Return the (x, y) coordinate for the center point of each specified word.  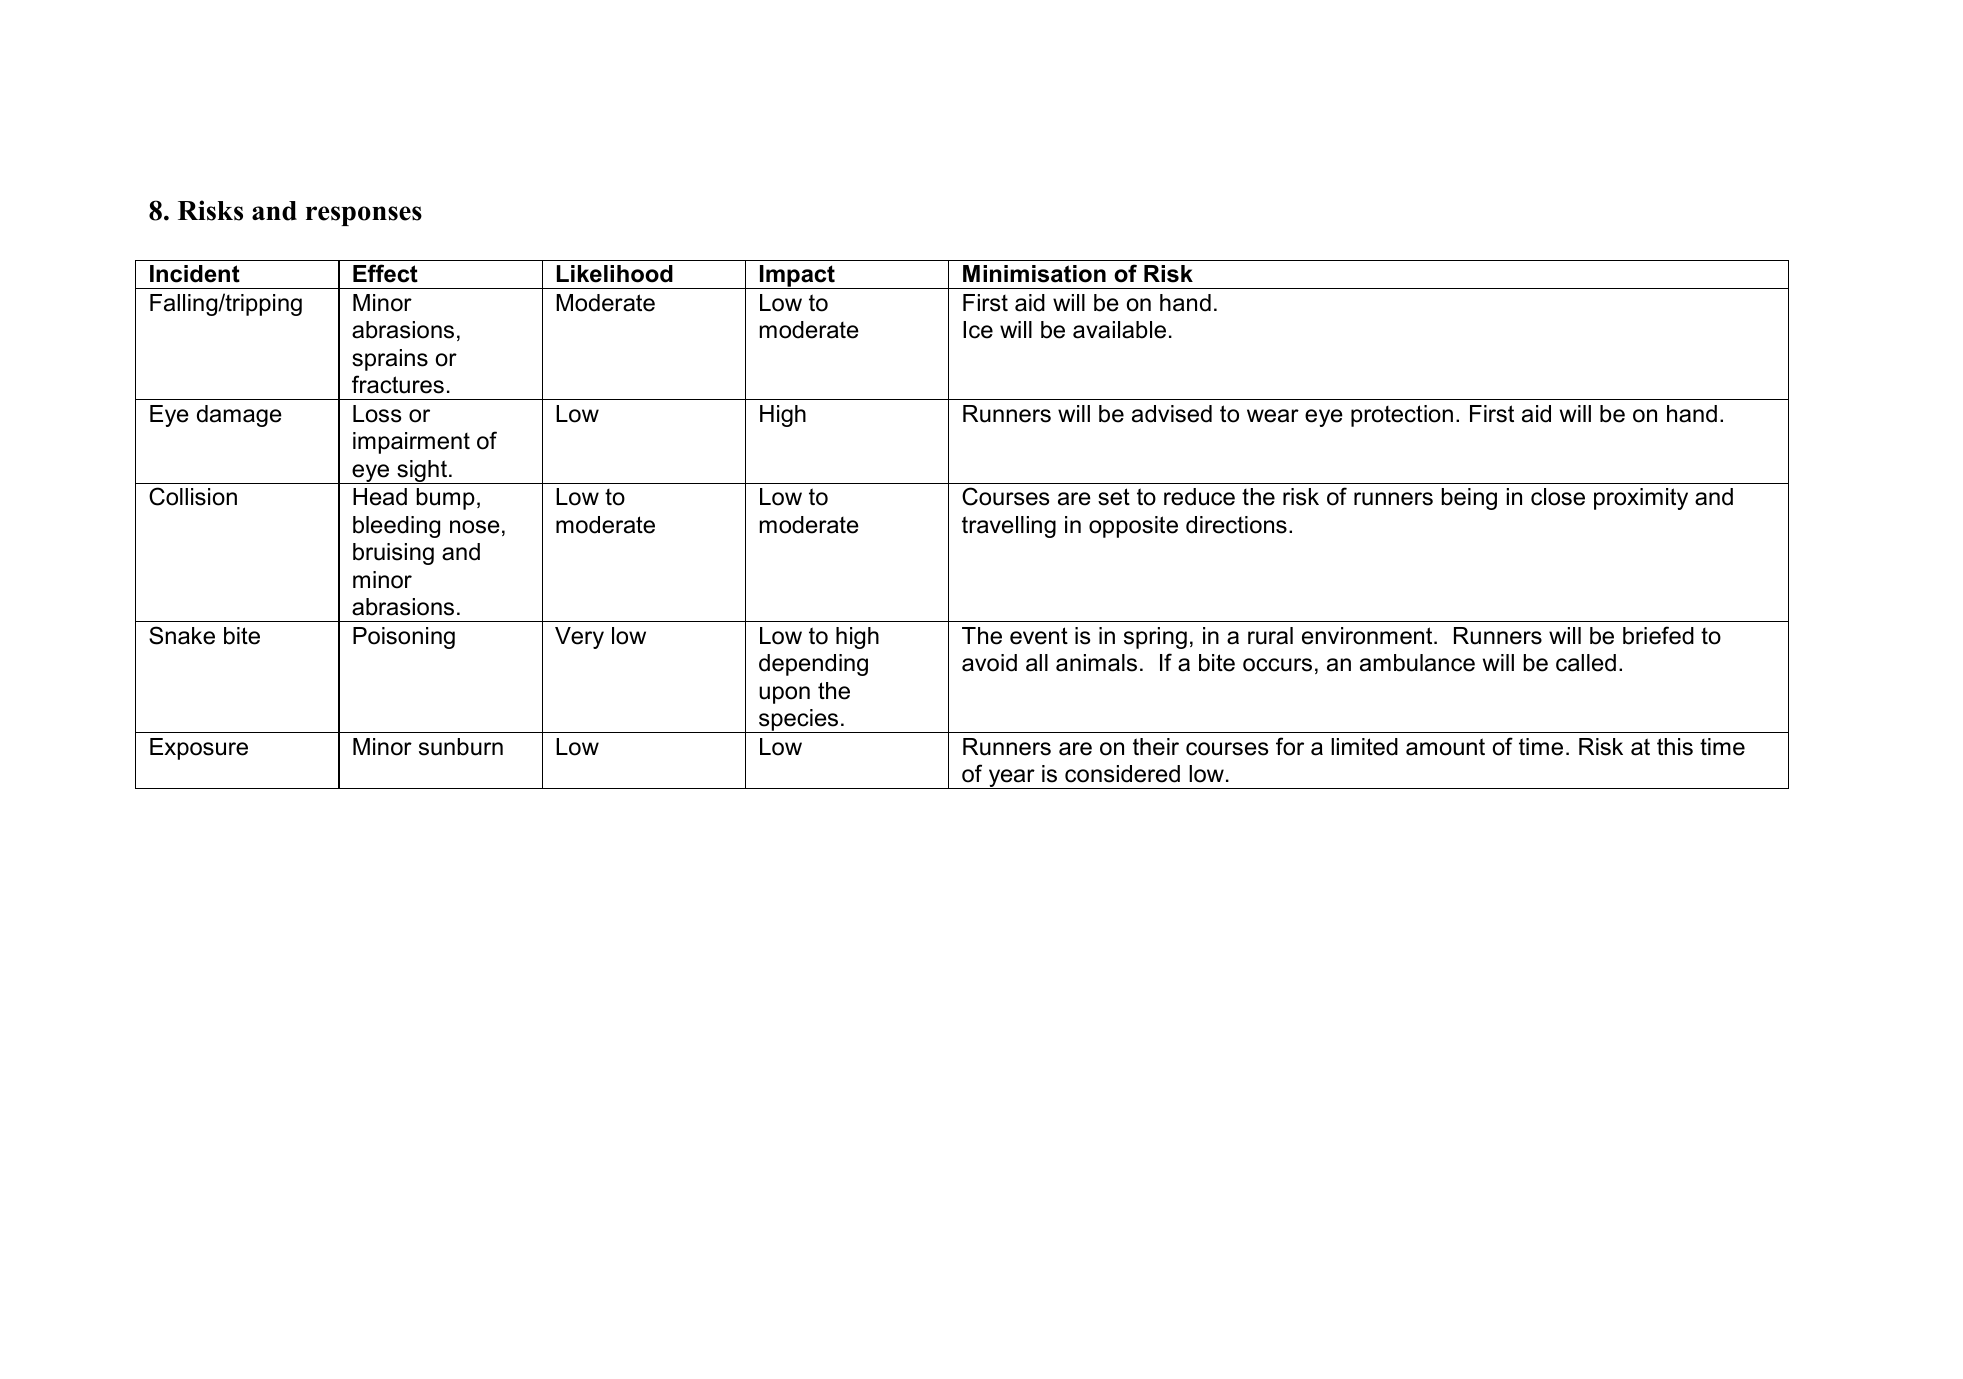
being (1469, 499)
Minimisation (1034, 274)
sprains (390, 360)
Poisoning (404, 638)
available (1119, 330)
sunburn (461, 747)
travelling (1009, 527)
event (1039, 636)
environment (1368, 636)
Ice (978, 330)
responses (364, 216)
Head (380, 497)
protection (1402, 416)
